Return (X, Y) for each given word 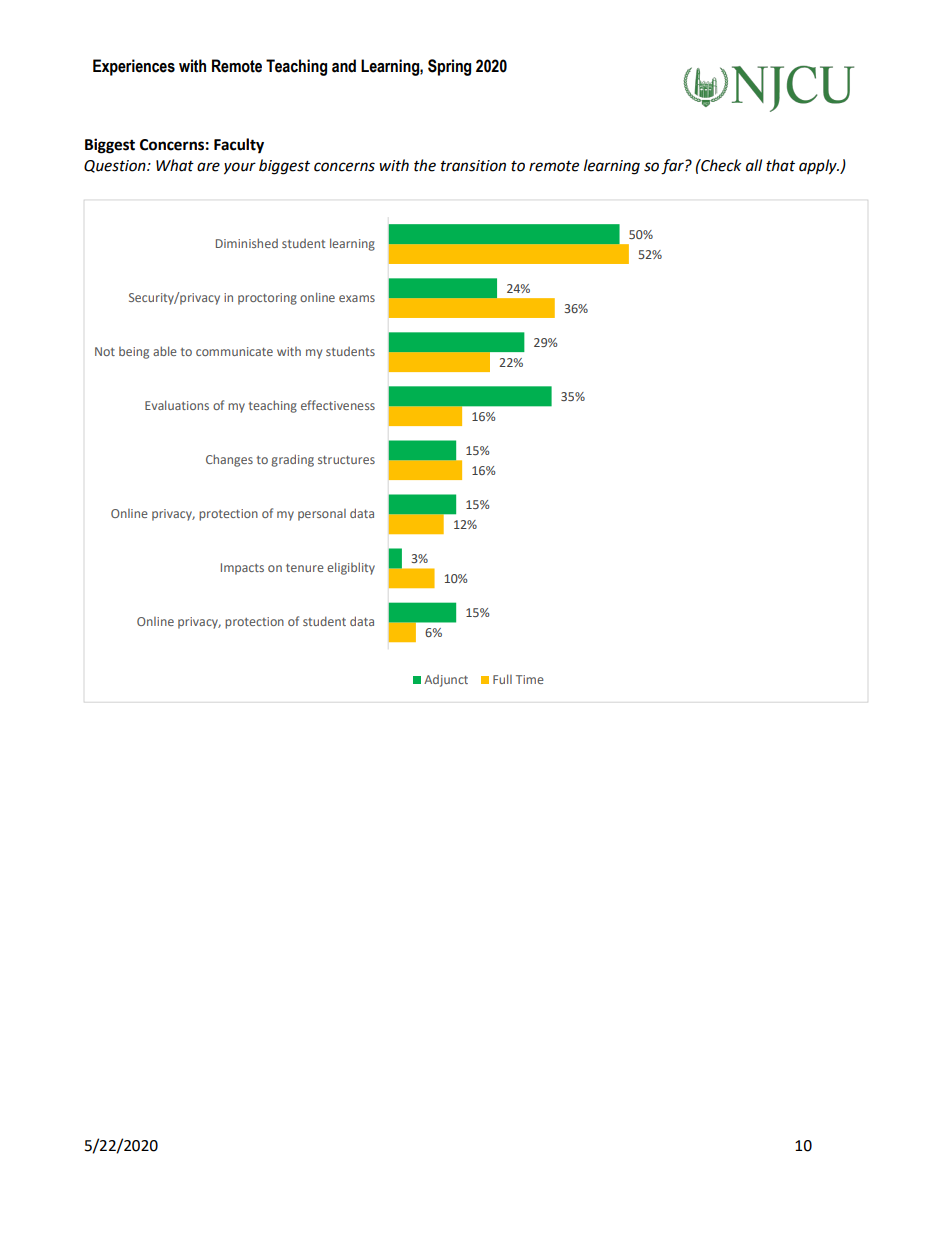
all (754, 165)
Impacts (242, 569)
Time (530, 679)
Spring (449, 67)
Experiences (134, 67)
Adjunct (446, 681)
